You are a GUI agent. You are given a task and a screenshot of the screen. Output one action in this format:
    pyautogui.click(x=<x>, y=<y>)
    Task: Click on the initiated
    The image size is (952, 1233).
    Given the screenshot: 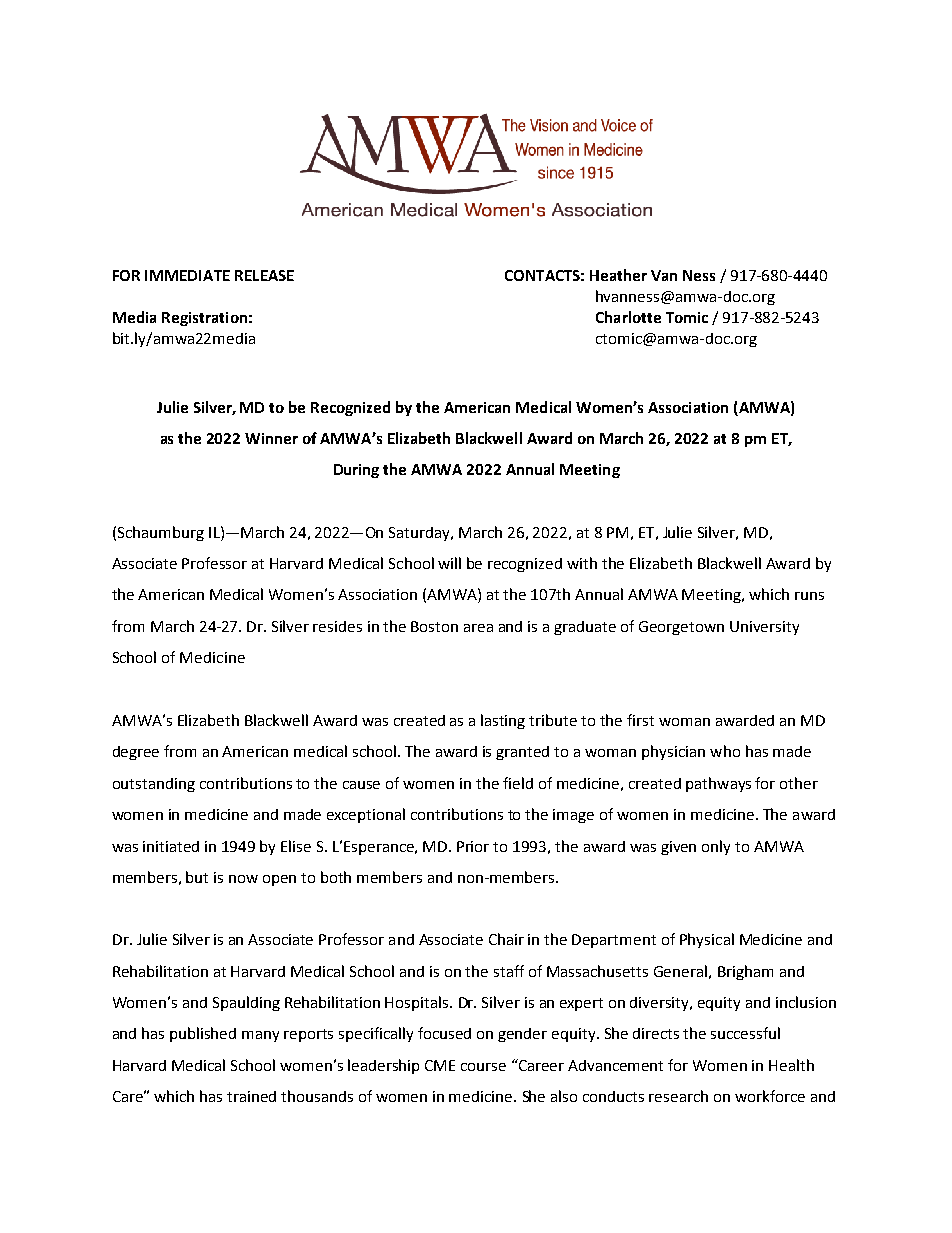 What is the action you would take?
    pyautogui.click(x=171, y=846)
